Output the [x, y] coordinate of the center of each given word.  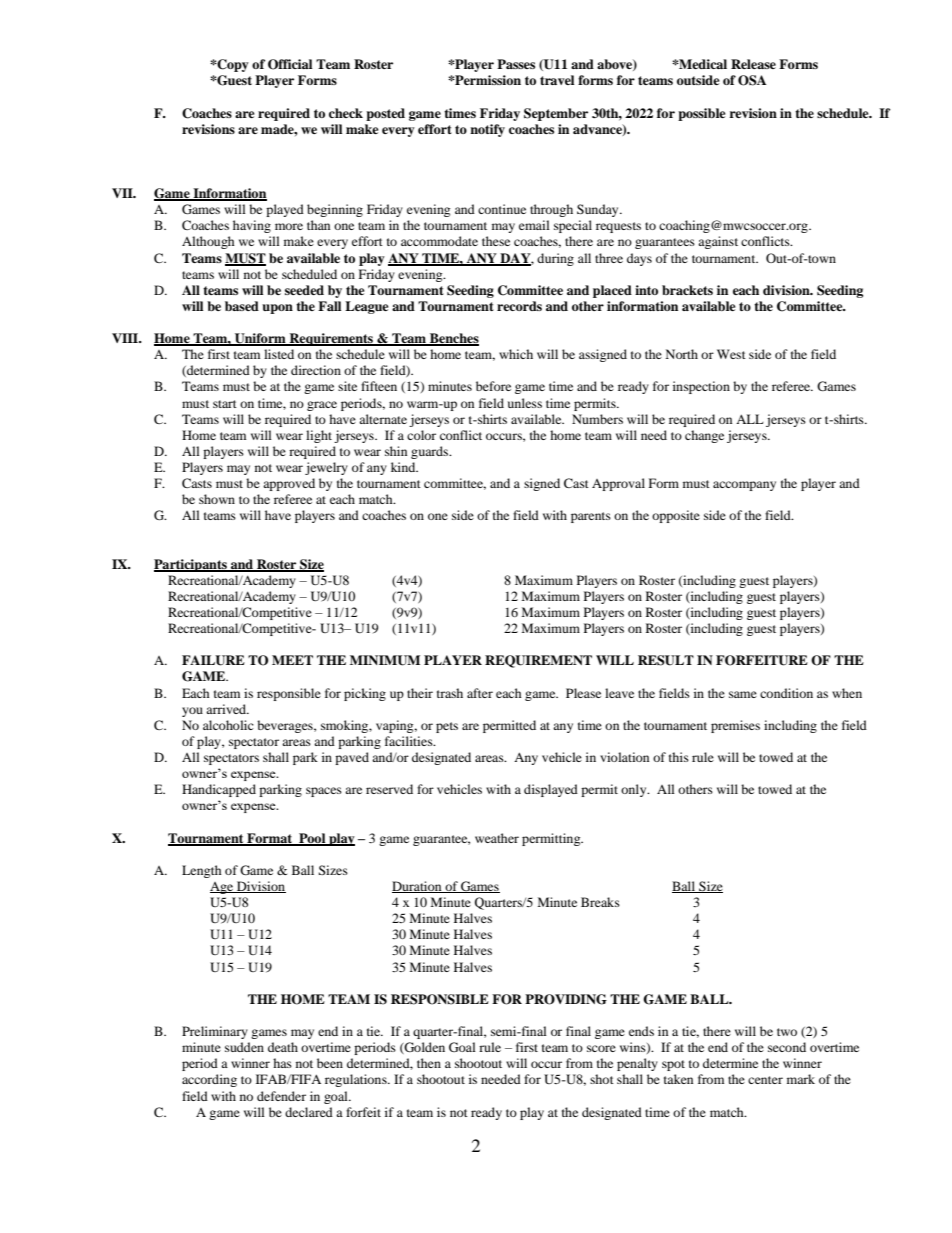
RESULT [666, 660]
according [209, 1080]
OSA [752, 80]
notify [487, 130]
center [765, 1080]
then [429, 1063]
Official [290, 64]
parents [591, 517]
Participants [191, 565]
